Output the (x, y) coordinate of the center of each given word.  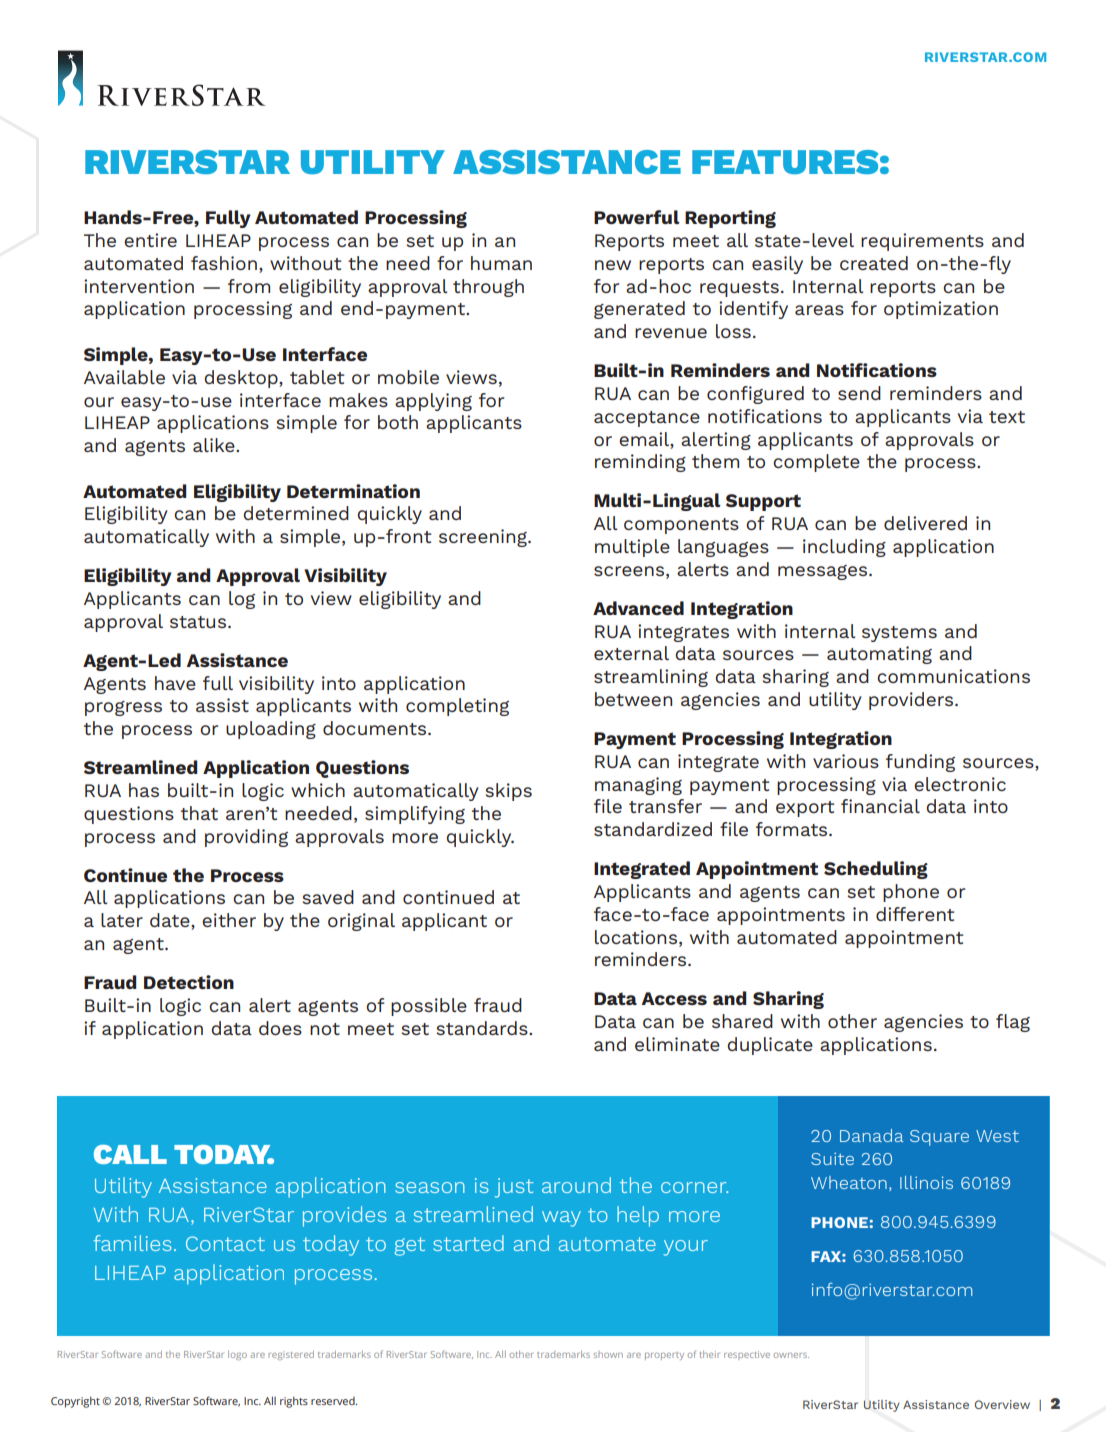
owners (791, 1355)
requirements (922, 242)
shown (608, 1354)
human (501, 263)
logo (237, 1355)
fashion (224, 263)
